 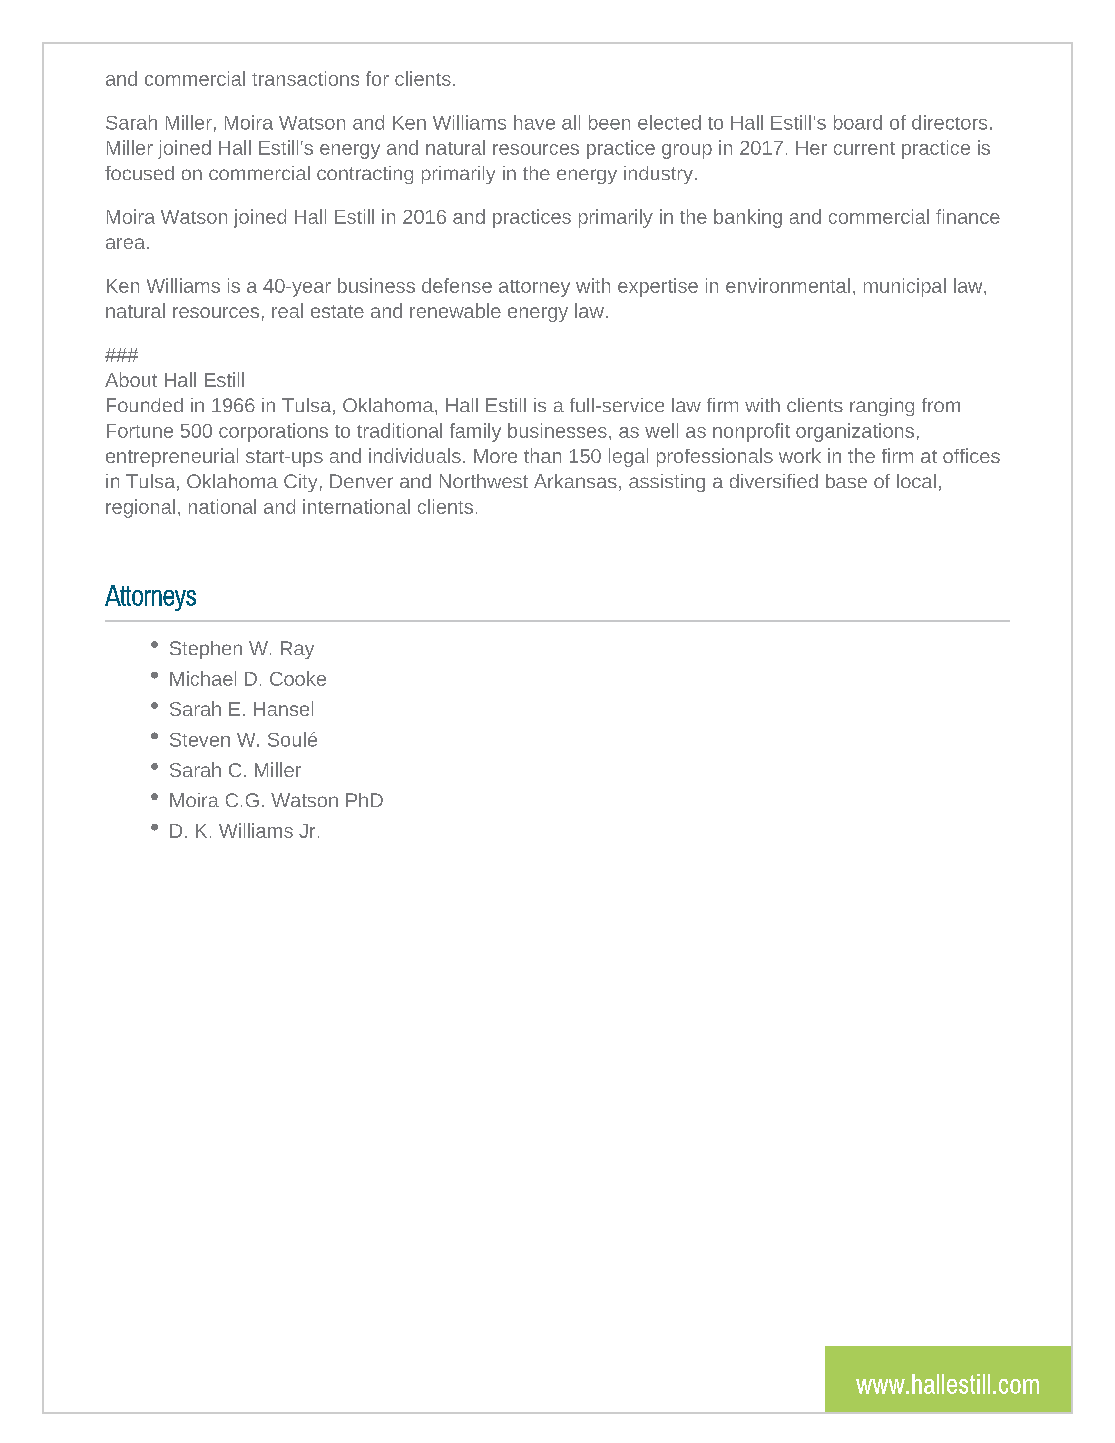 What do you see at coordinates (534, 122) in the screenshot?
I see `have` at bounding box center [534, 122].
